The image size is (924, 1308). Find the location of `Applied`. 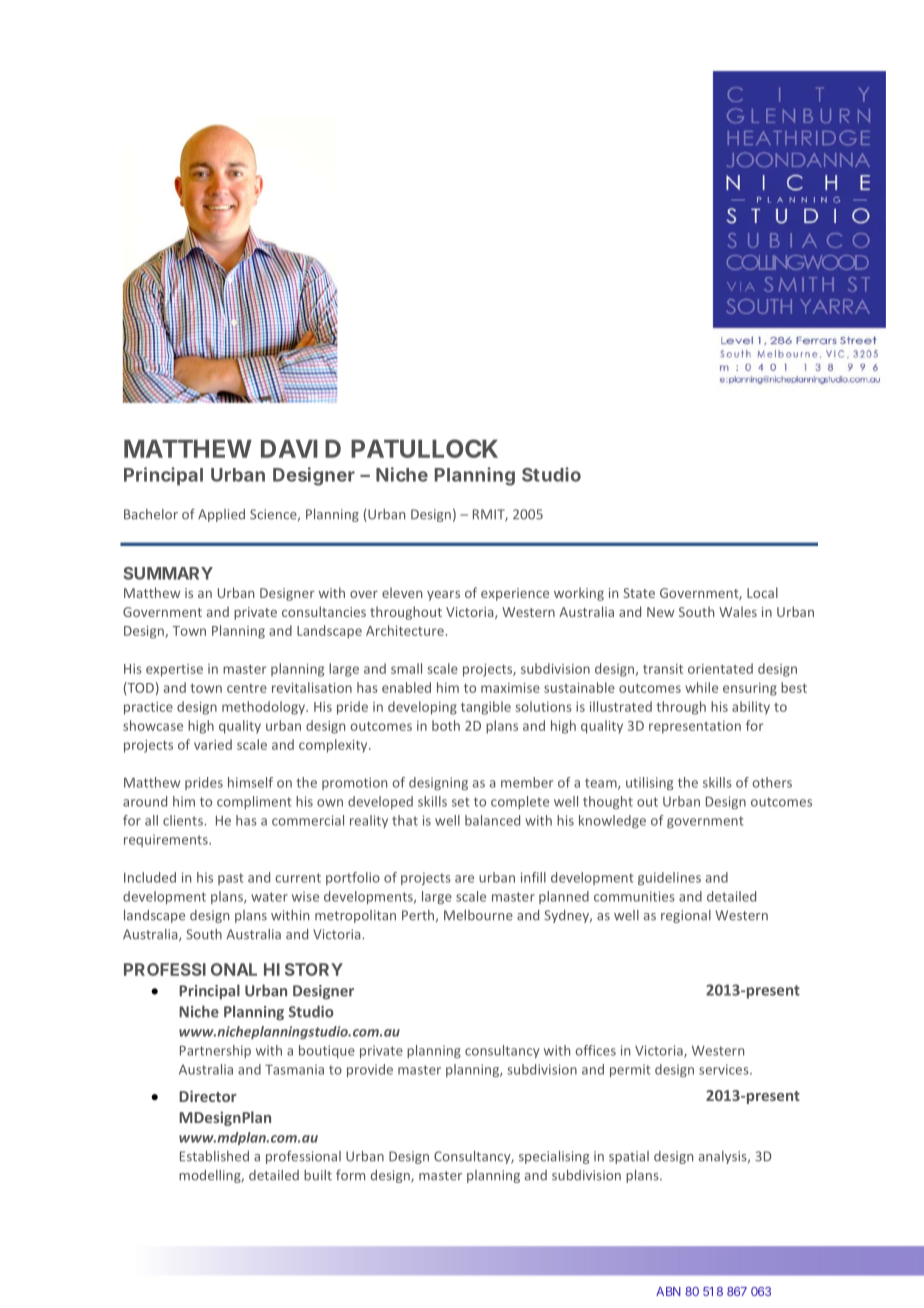

Applied is located at coordinates (221, 515).
